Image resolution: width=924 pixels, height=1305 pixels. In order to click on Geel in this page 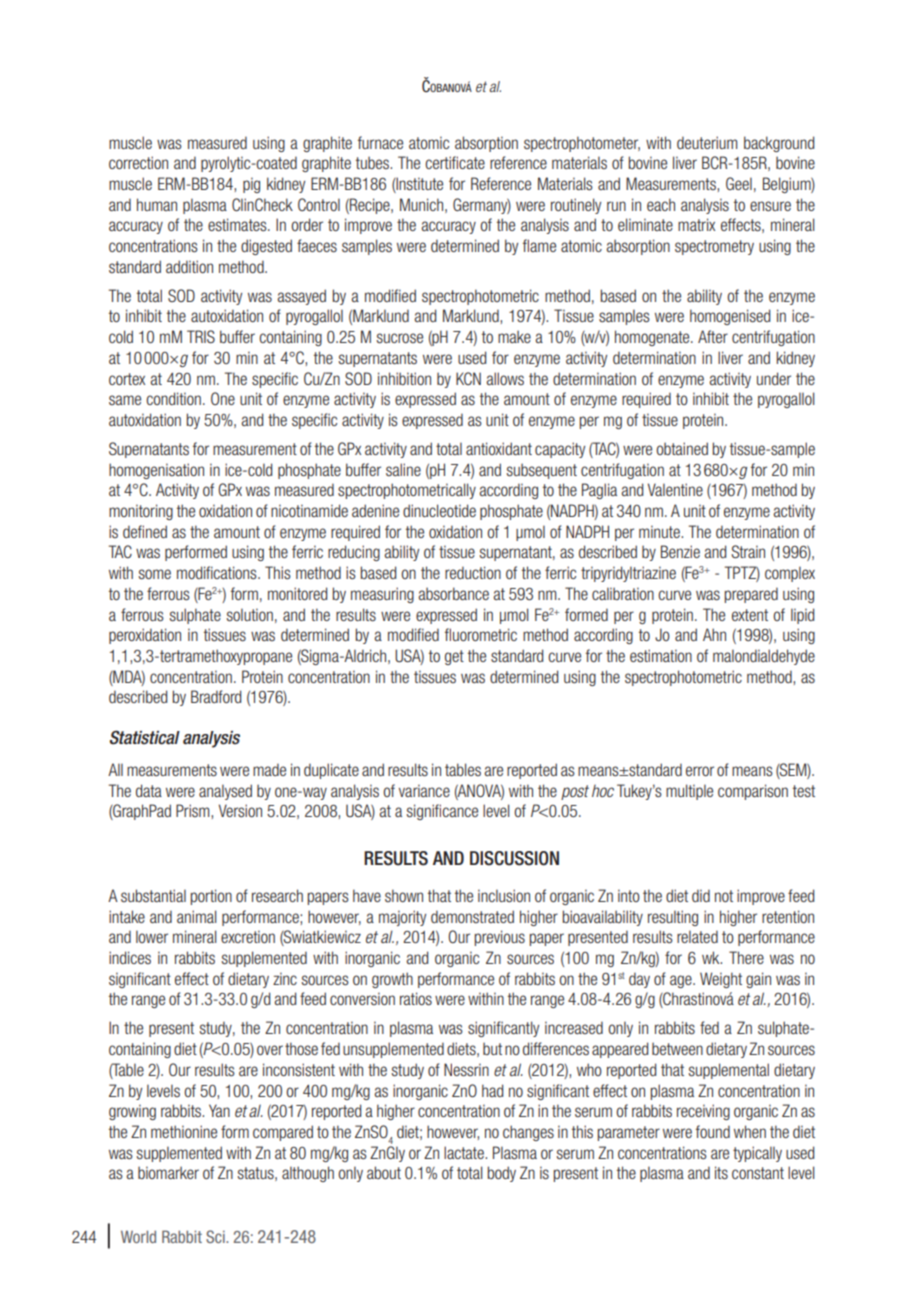, I will do `click(739, 183)`.
